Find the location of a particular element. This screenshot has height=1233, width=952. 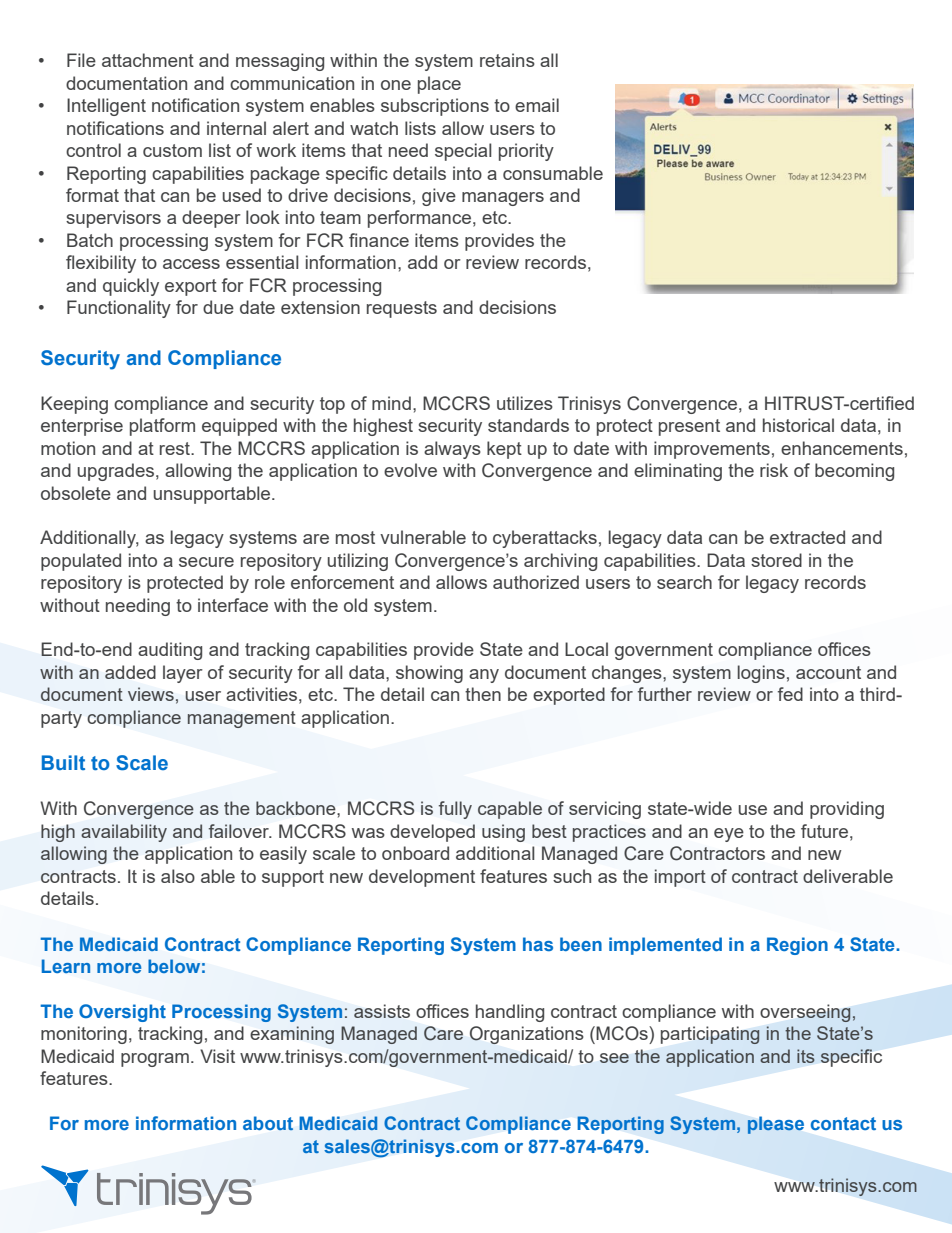

secure is located at coordinates (206, 562).
